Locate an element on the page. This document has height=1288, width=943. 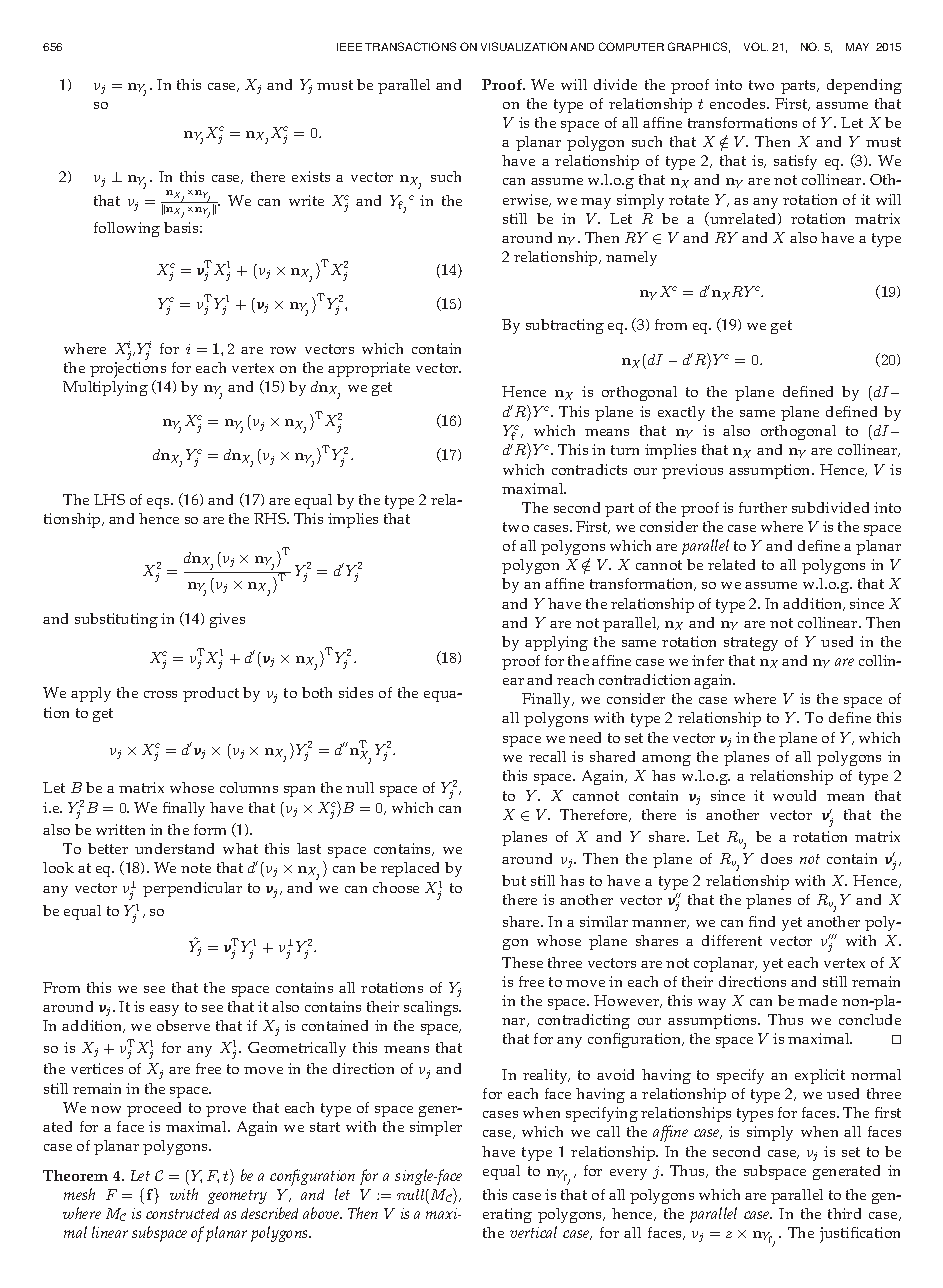
COMPUTER is located at coordinates (631, 46).
